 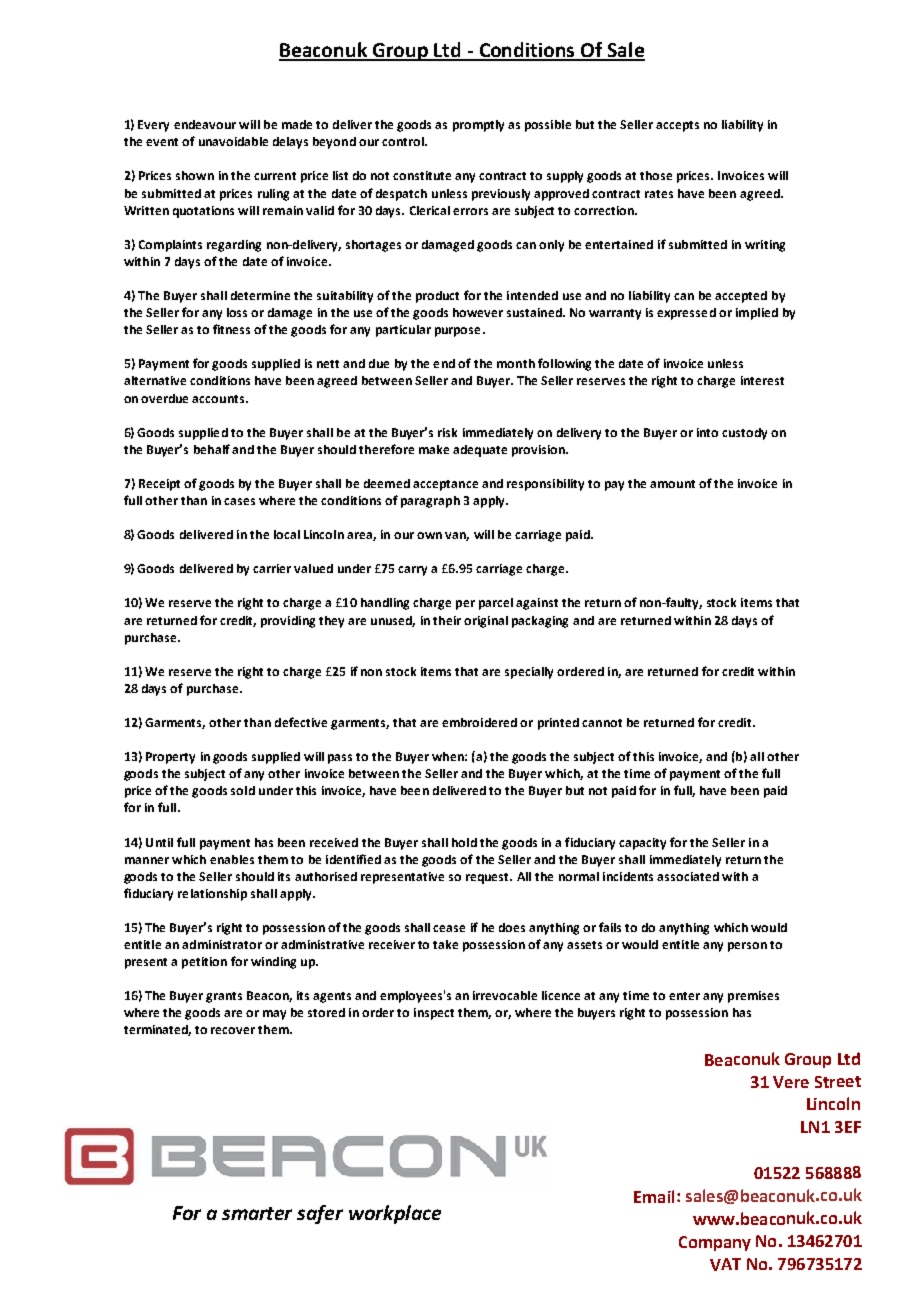 What do you see at coordinates (744, 434) in the screenshot?
I see `custody` at bounding box center [744, 434].
